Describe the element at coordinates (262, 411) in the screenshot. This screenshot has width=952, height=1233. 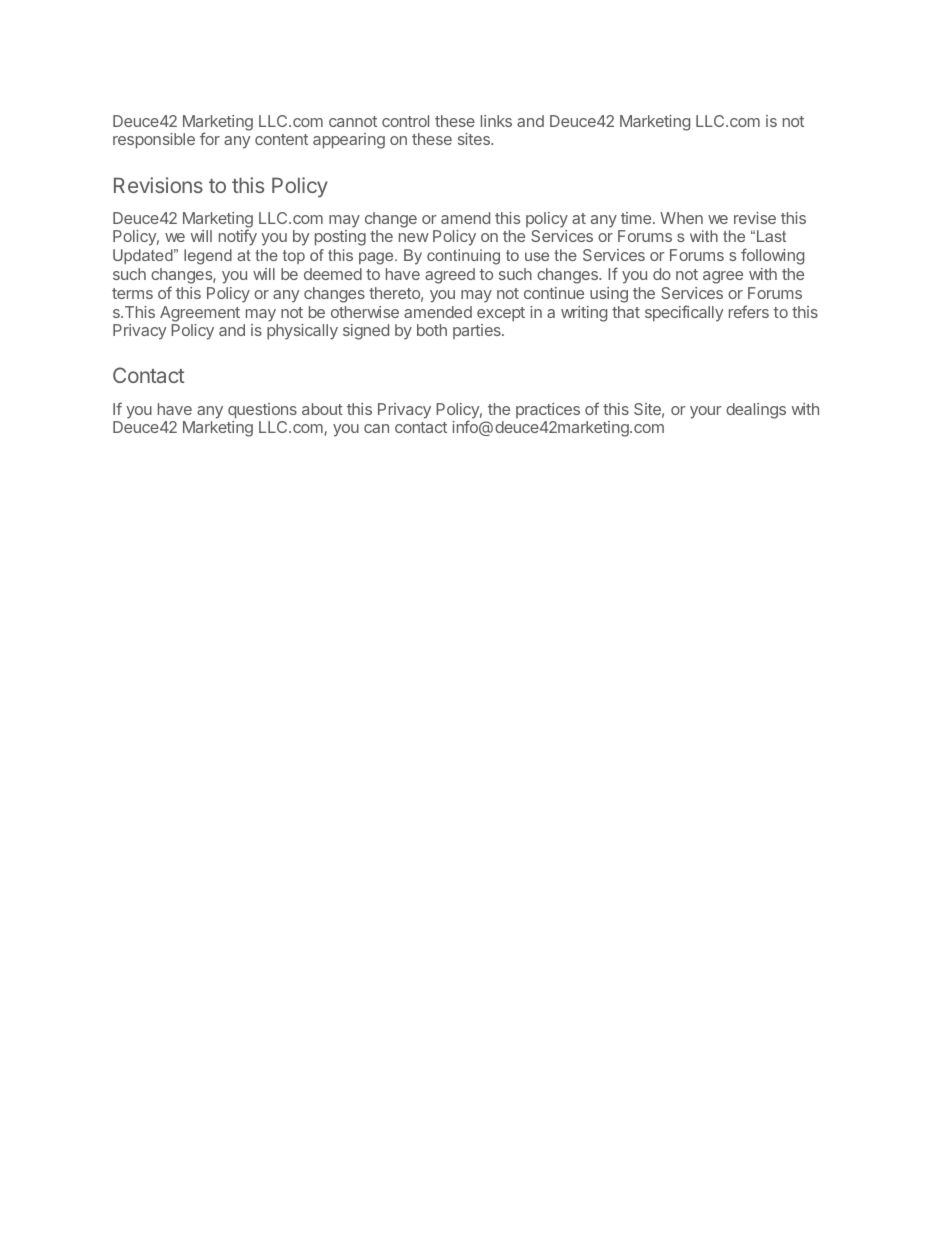
I see `questions` at that location.
